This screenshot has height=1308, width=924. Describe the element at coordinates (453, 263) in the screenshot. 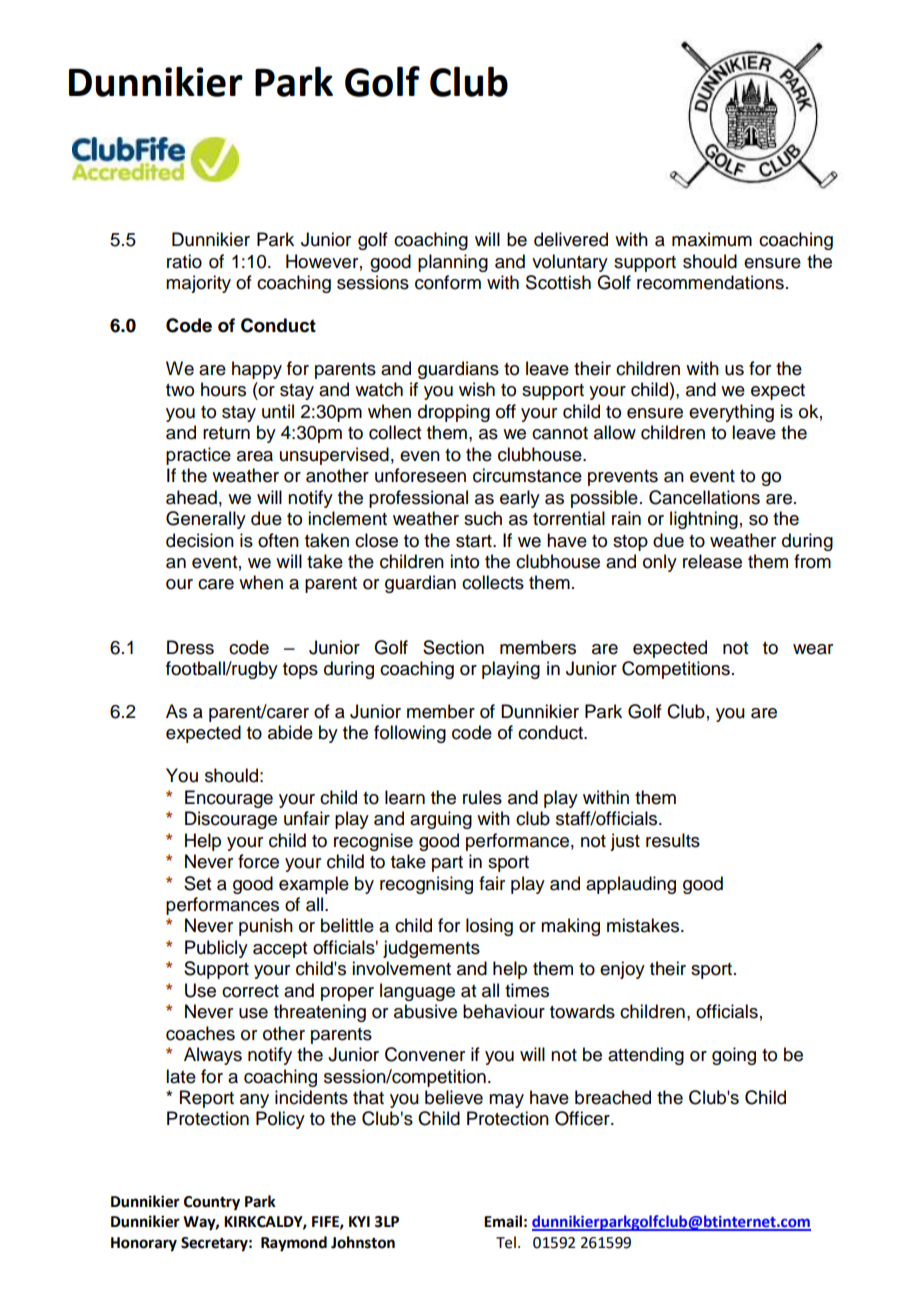

I see `planning` at that location.
